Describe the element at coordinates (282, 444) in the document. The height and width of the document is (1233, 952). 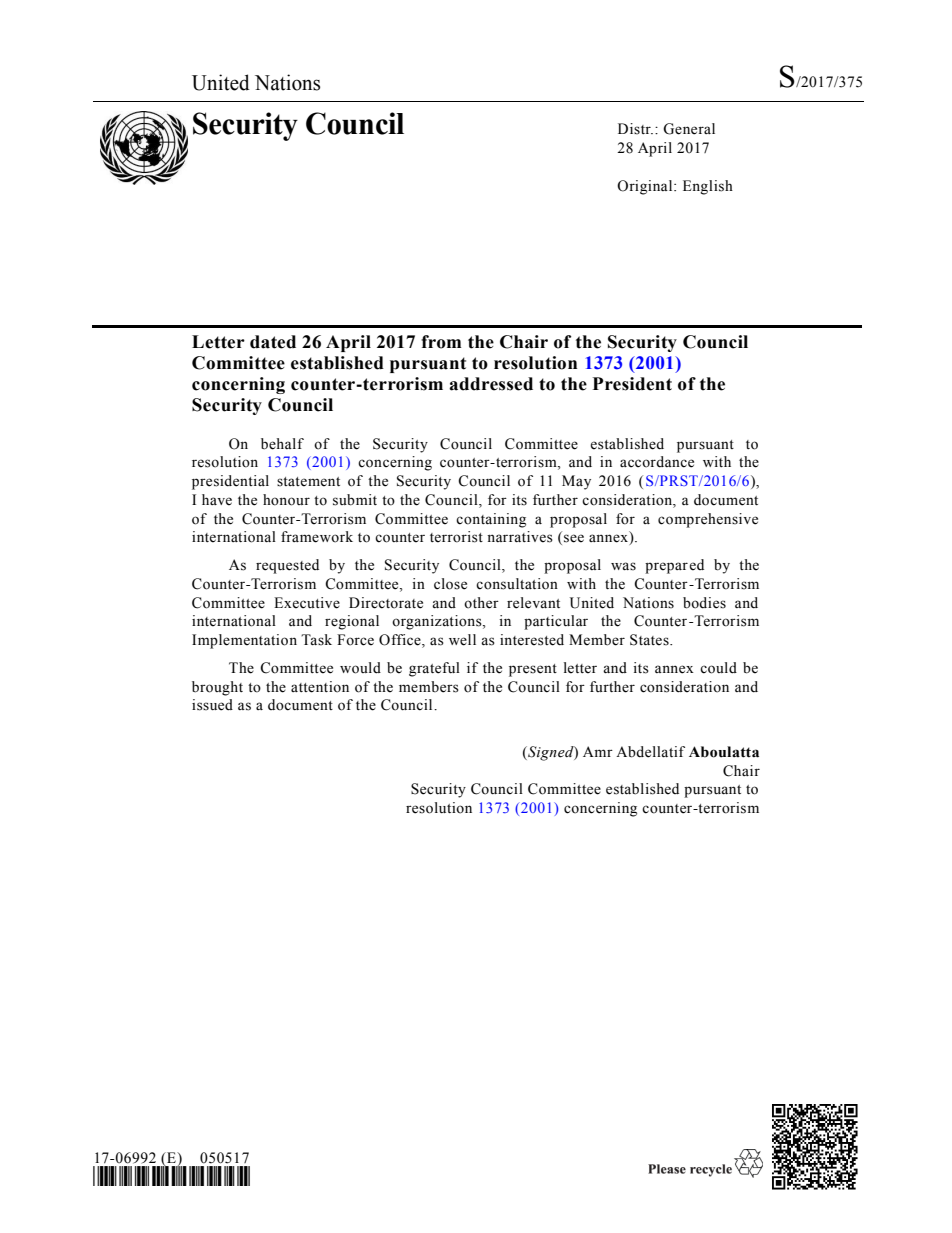
I see `behalf` at that location.
